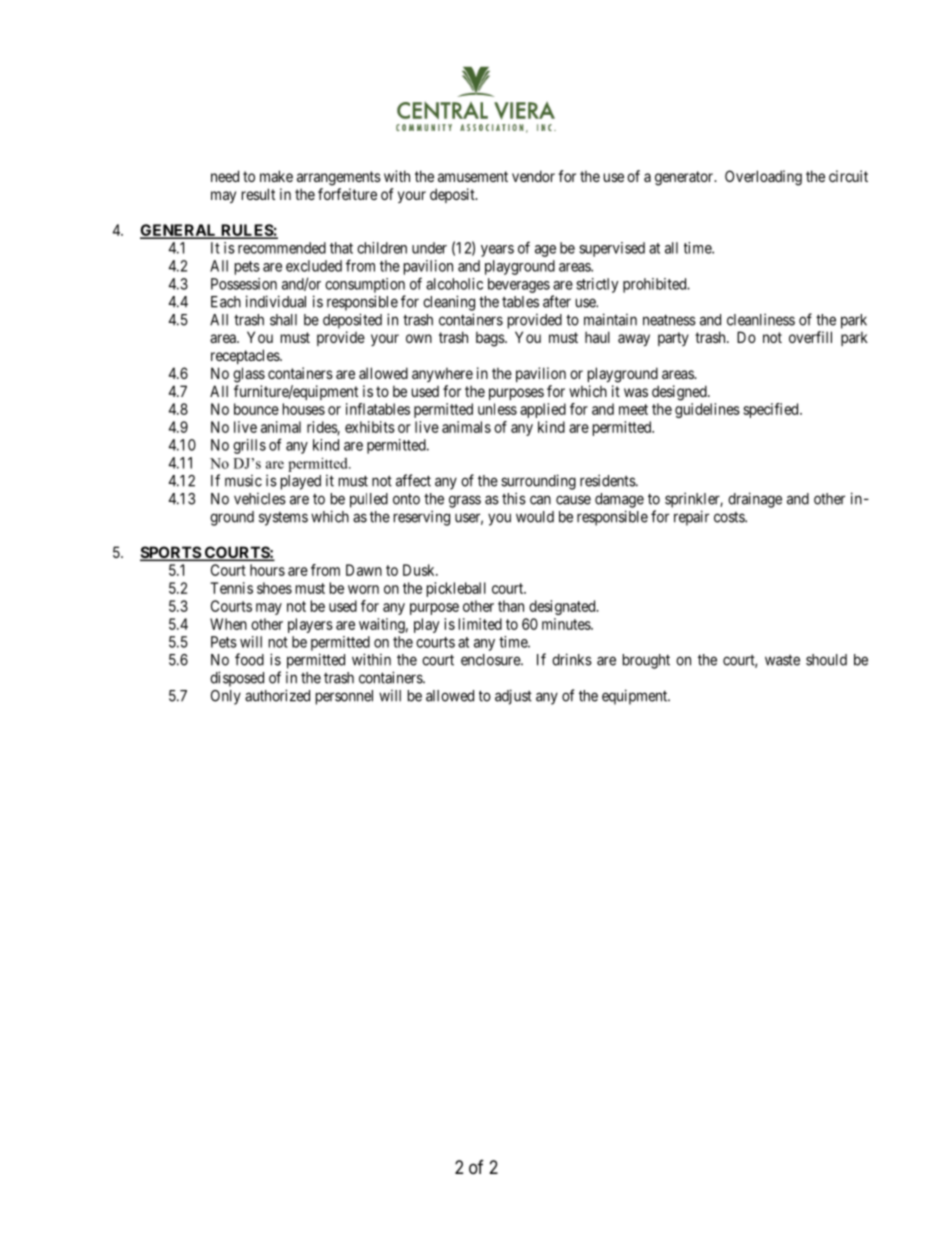 The image size is (952, 1233). I want to click on unless, so click(497, 409).
